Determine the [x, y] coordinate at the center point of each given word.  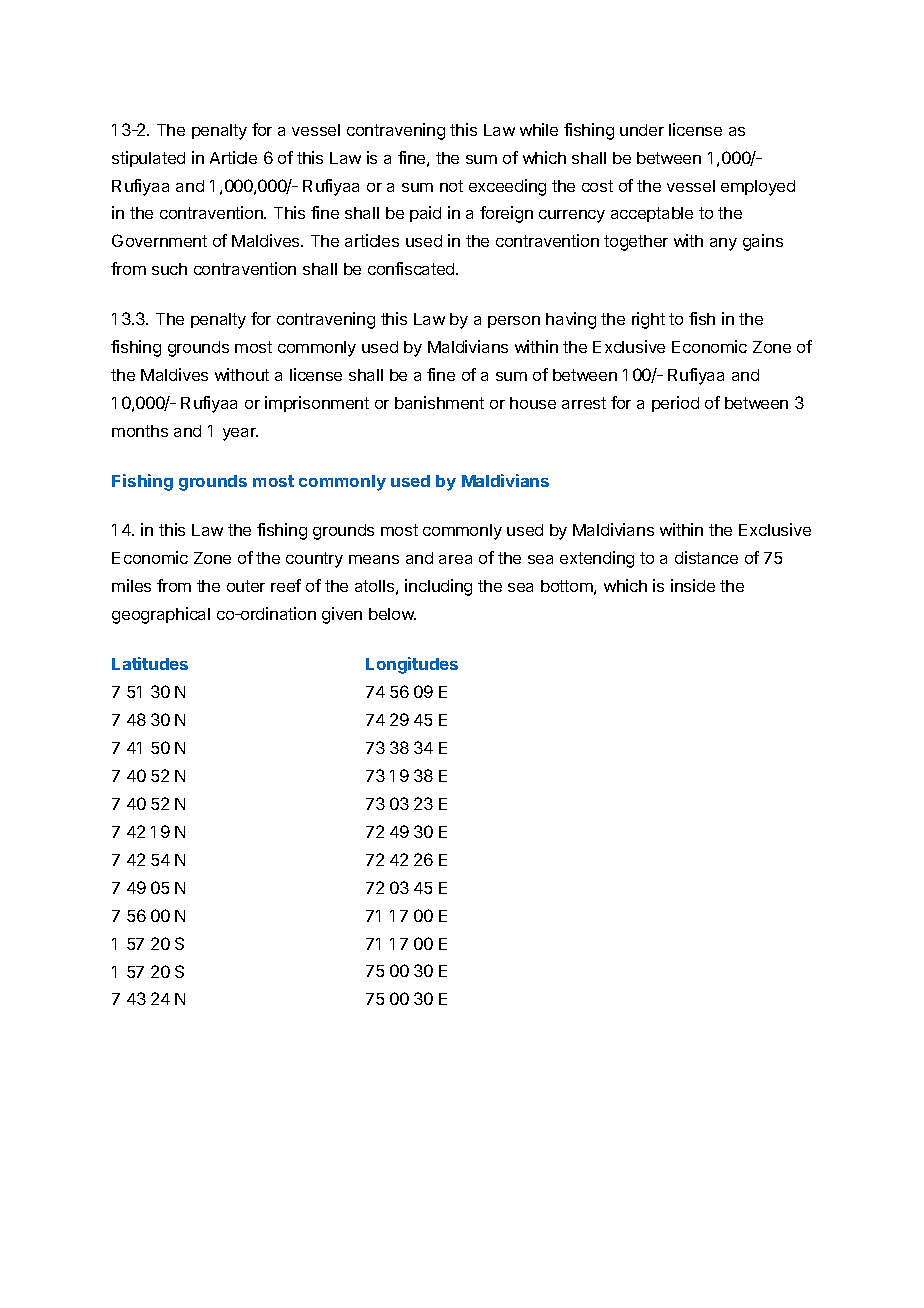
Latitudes [150, 663]
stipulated [148, 159]
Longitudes [412, 665]
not [451, 186]
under [642, 130]
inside [693, 585]
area [455, 559]
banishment [439, 402]
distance [706, 557]
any [723, 244]
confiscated [412, 268]
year [240, 434]
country [314, 560]
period [675, 404]
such [169, 269]
